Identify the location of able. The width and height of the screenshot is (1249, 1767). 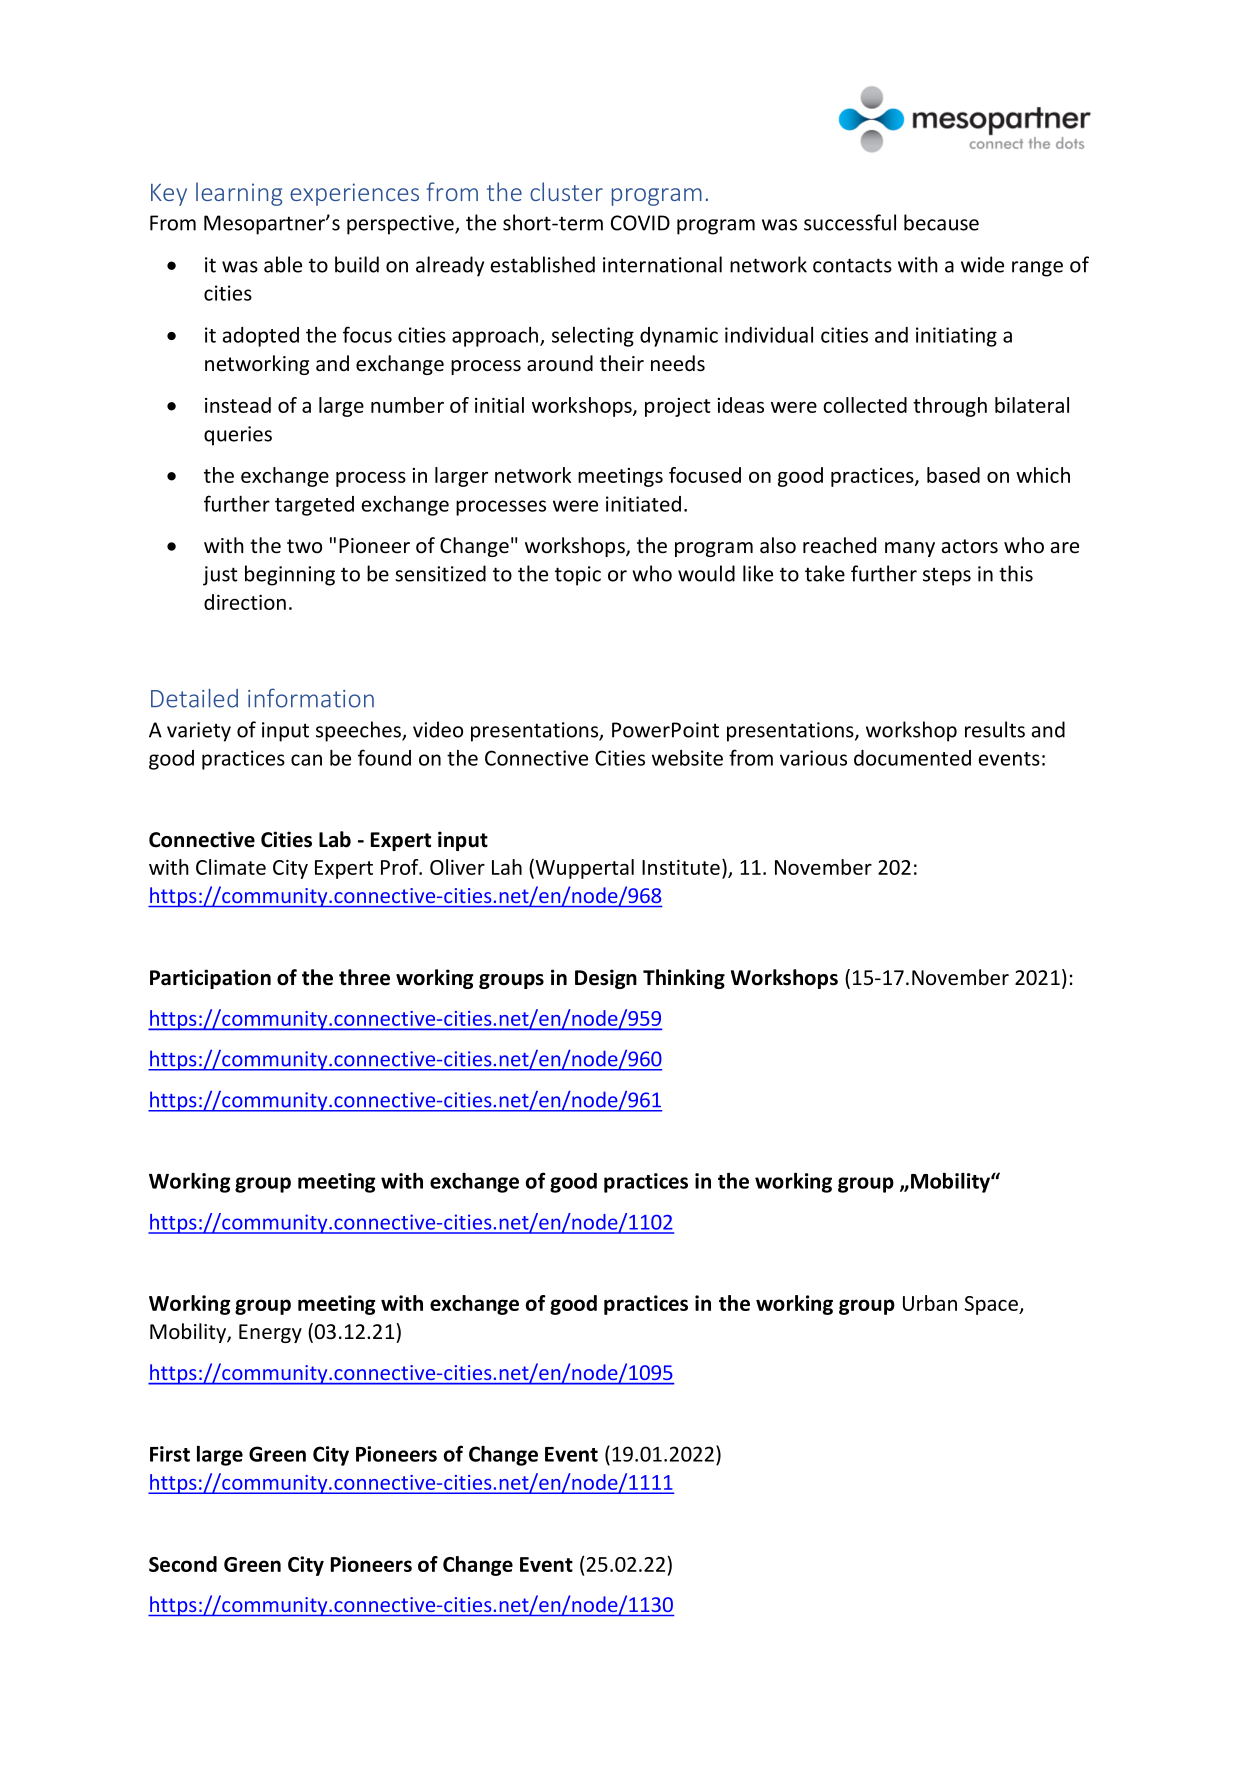
(283, 264).
